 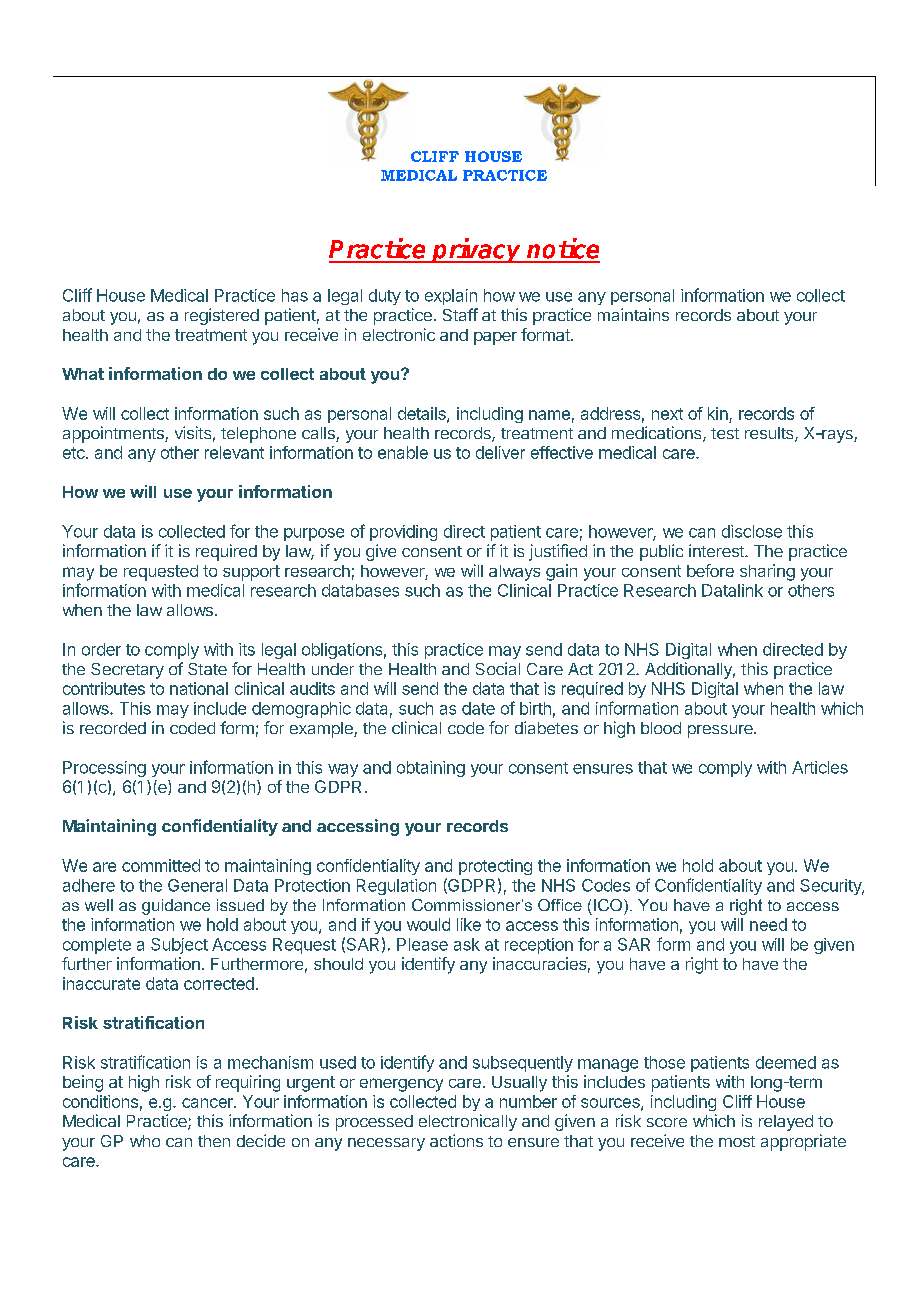 I want to click on who, so click(x=145, y=1141).
